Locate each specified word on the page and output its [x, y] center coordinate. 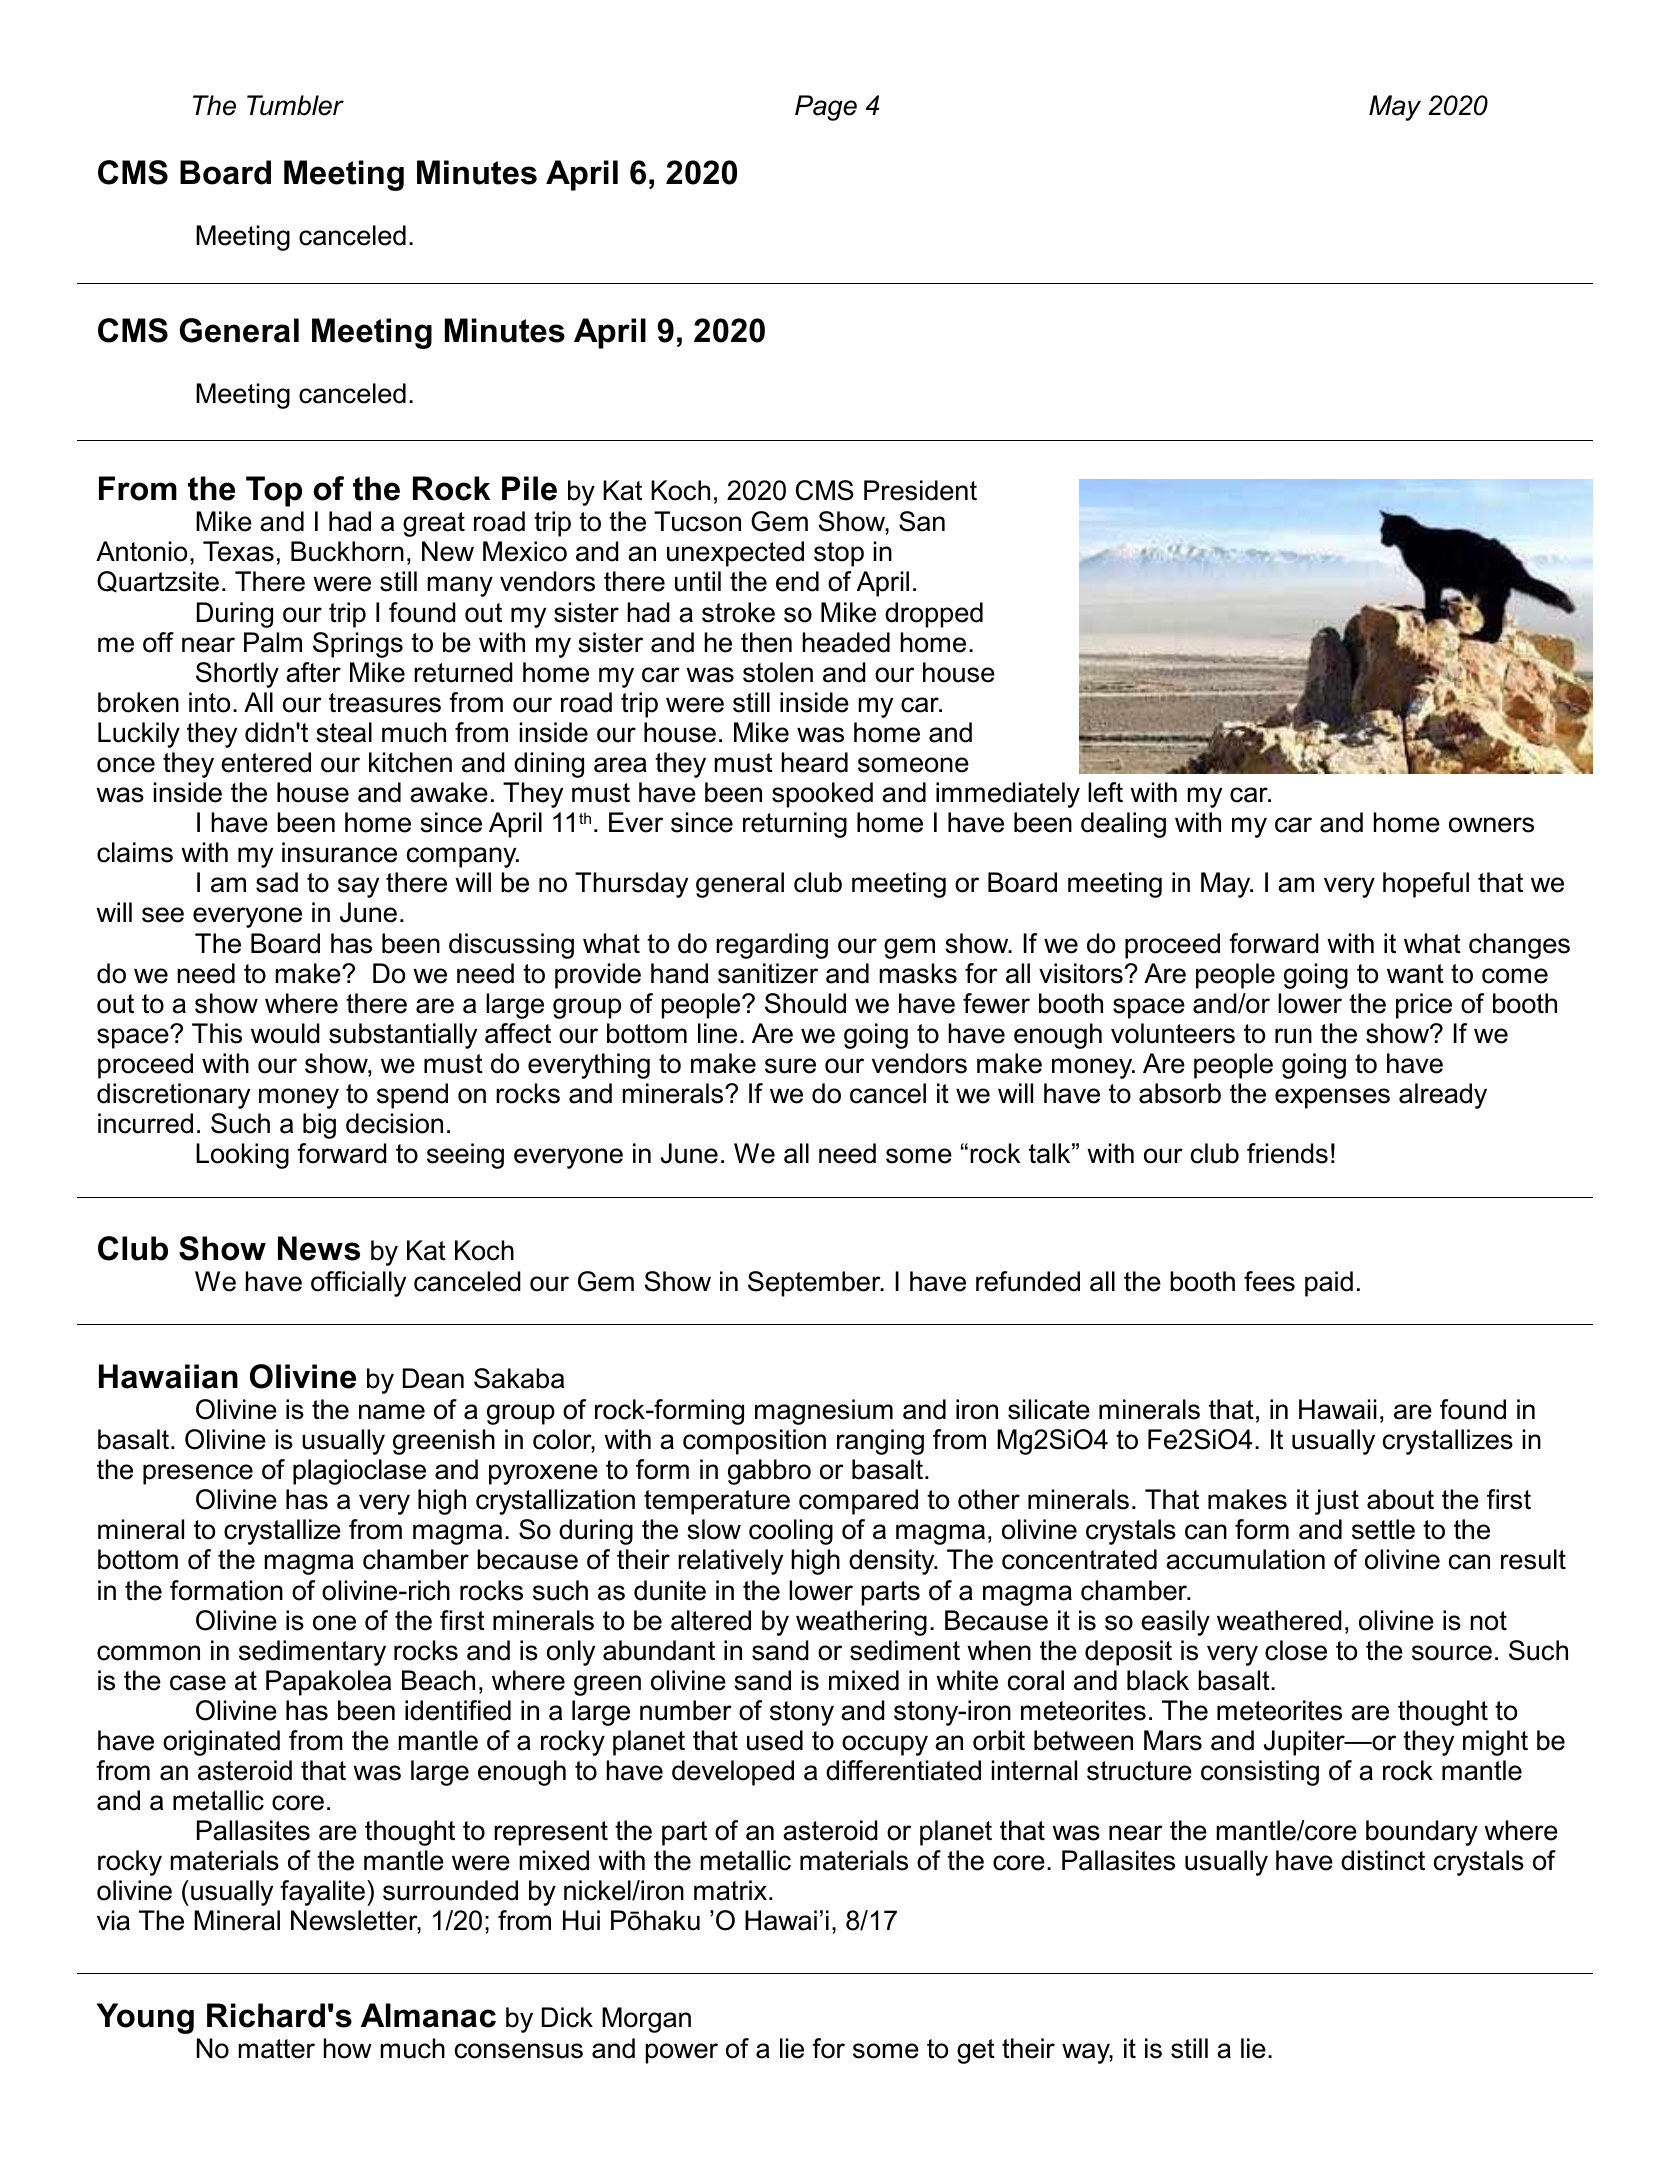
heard [814, 762]
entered [266, 762]
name [392, 1412]
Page [826, 108]
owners [1491, 825]
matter [276, 2049]
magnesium [824, 1412]
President [920, 490]
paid [1329, 1284]
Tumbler [295, 105]
